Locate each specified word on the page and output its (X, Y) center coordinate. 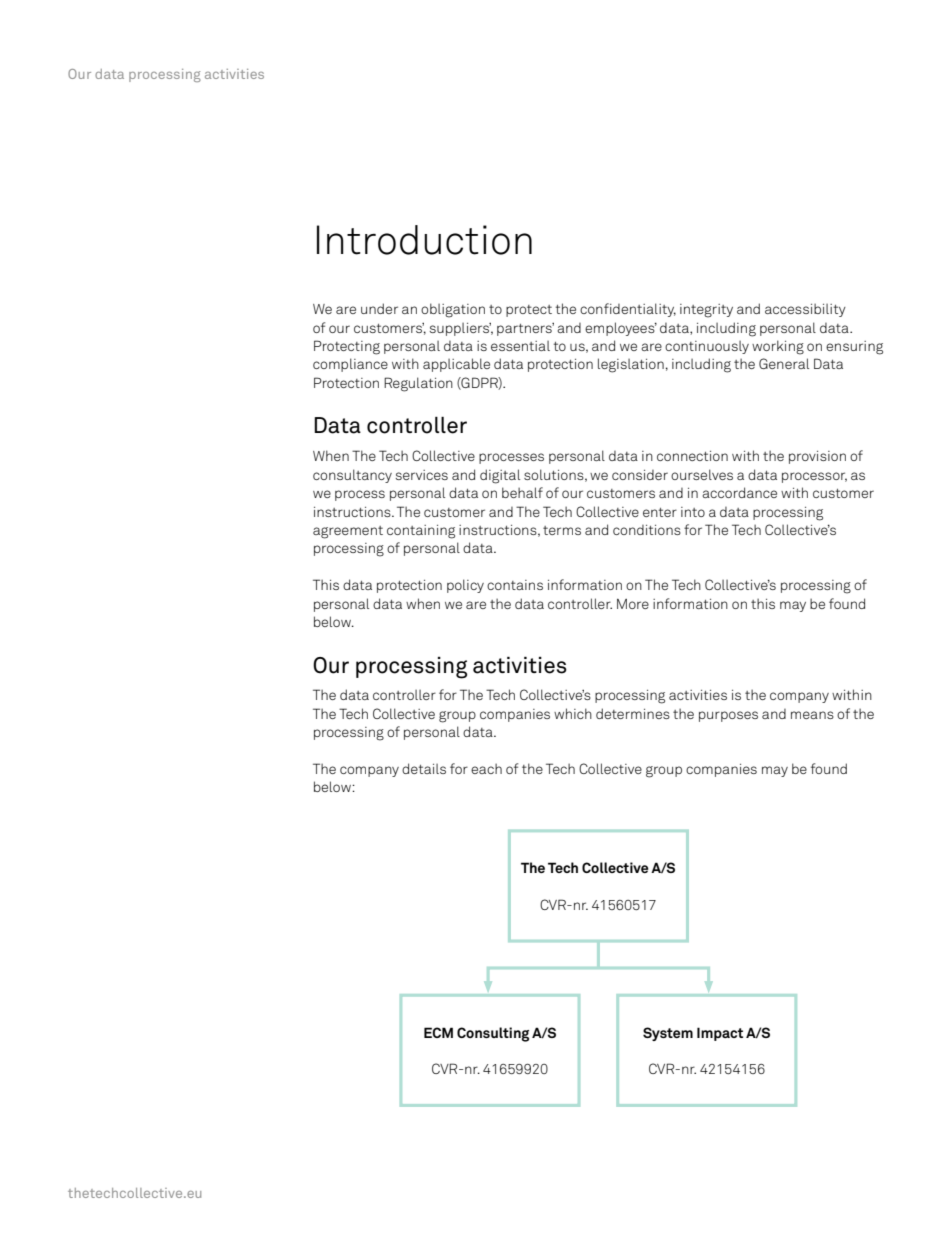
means (812, 715)
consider (640, 475)
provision (817, 457)
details (424, 768)
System (668, 1034)
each (486, 768)
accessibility (805, 310)
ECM (438, 1032)
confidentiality (628, 310)
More (633, 604)
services (422, 475)
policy (465, 586)
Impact (720, 1034)
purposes (728, 716)
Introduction (424, 240)
